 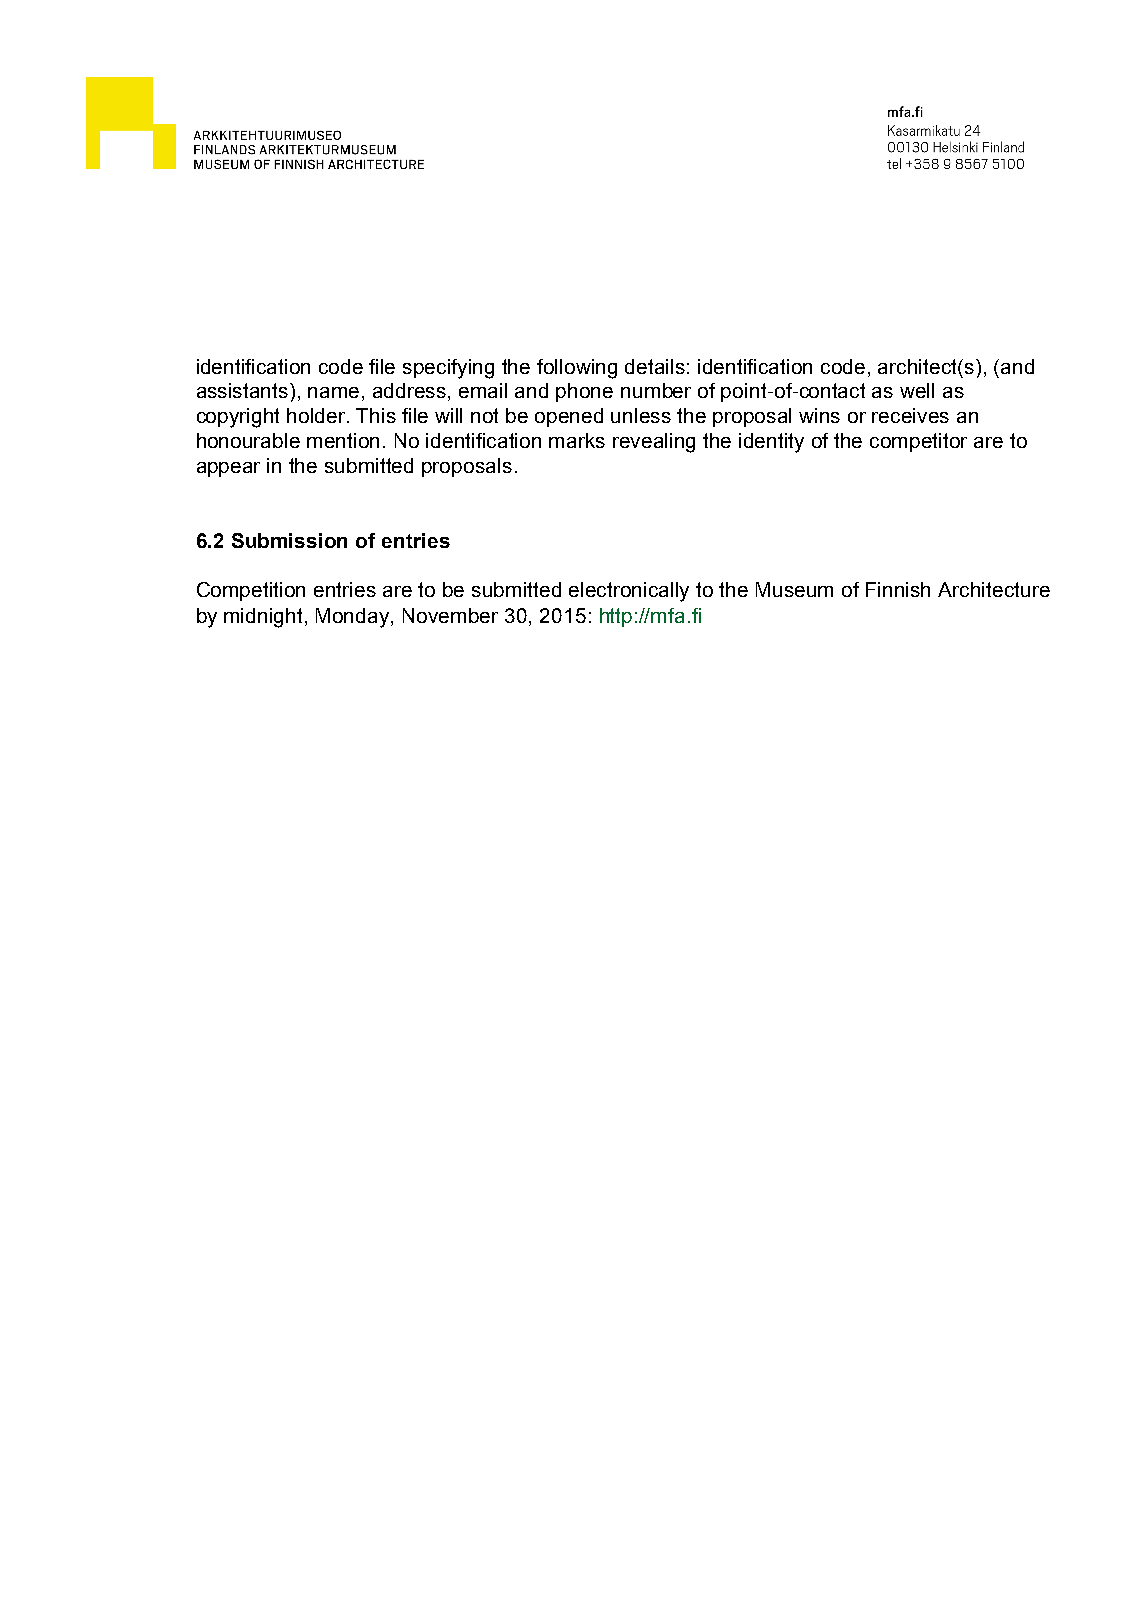 What do you see at coordinates (577, 440) in the screenshot?
I see `marks` at bounding box center [577, 440].
